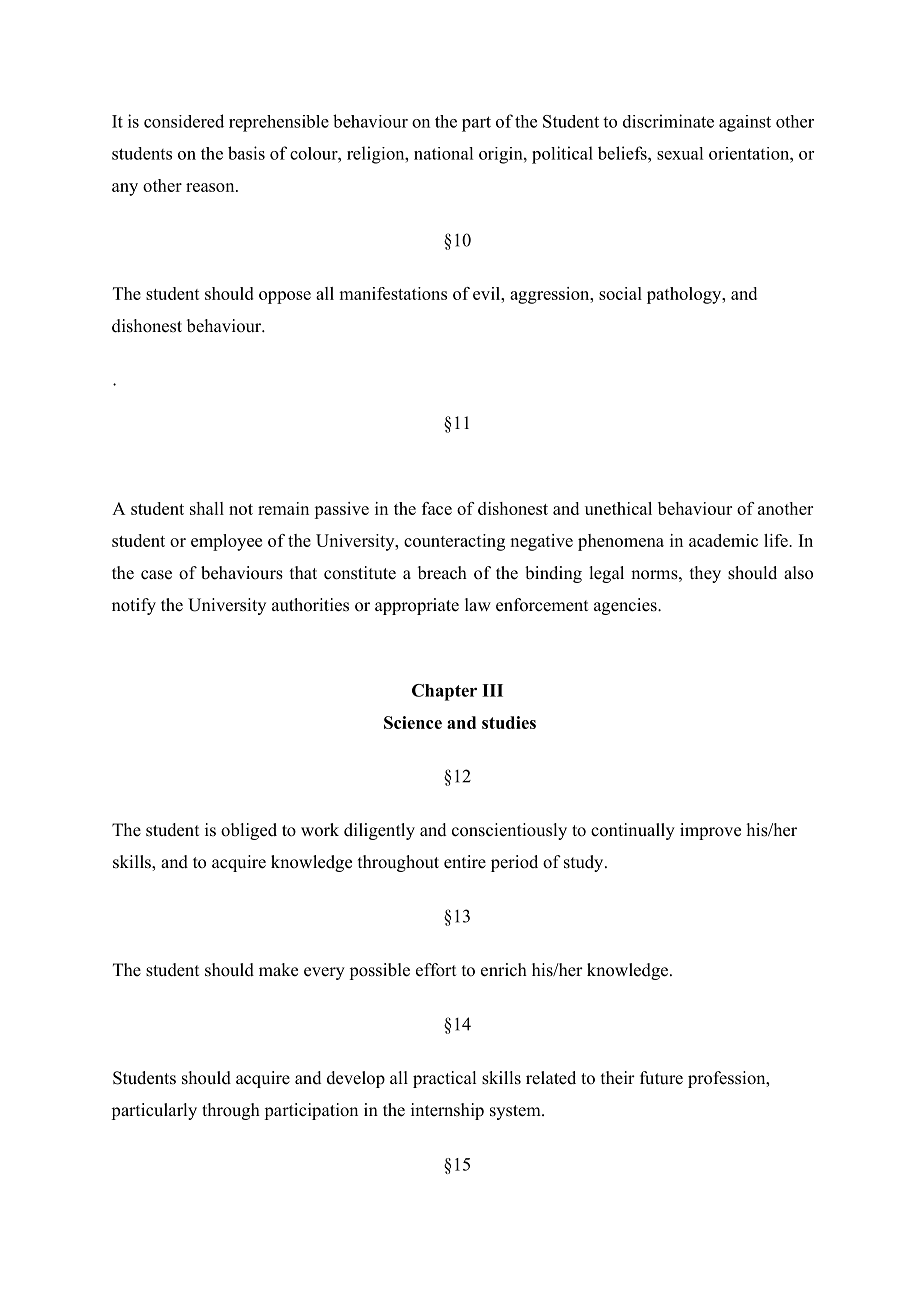 This page has height=1308, width=924. What do you see at coordinates (356, 1079) in the page?
I see `develop` at bounding box center [356, 1079].
